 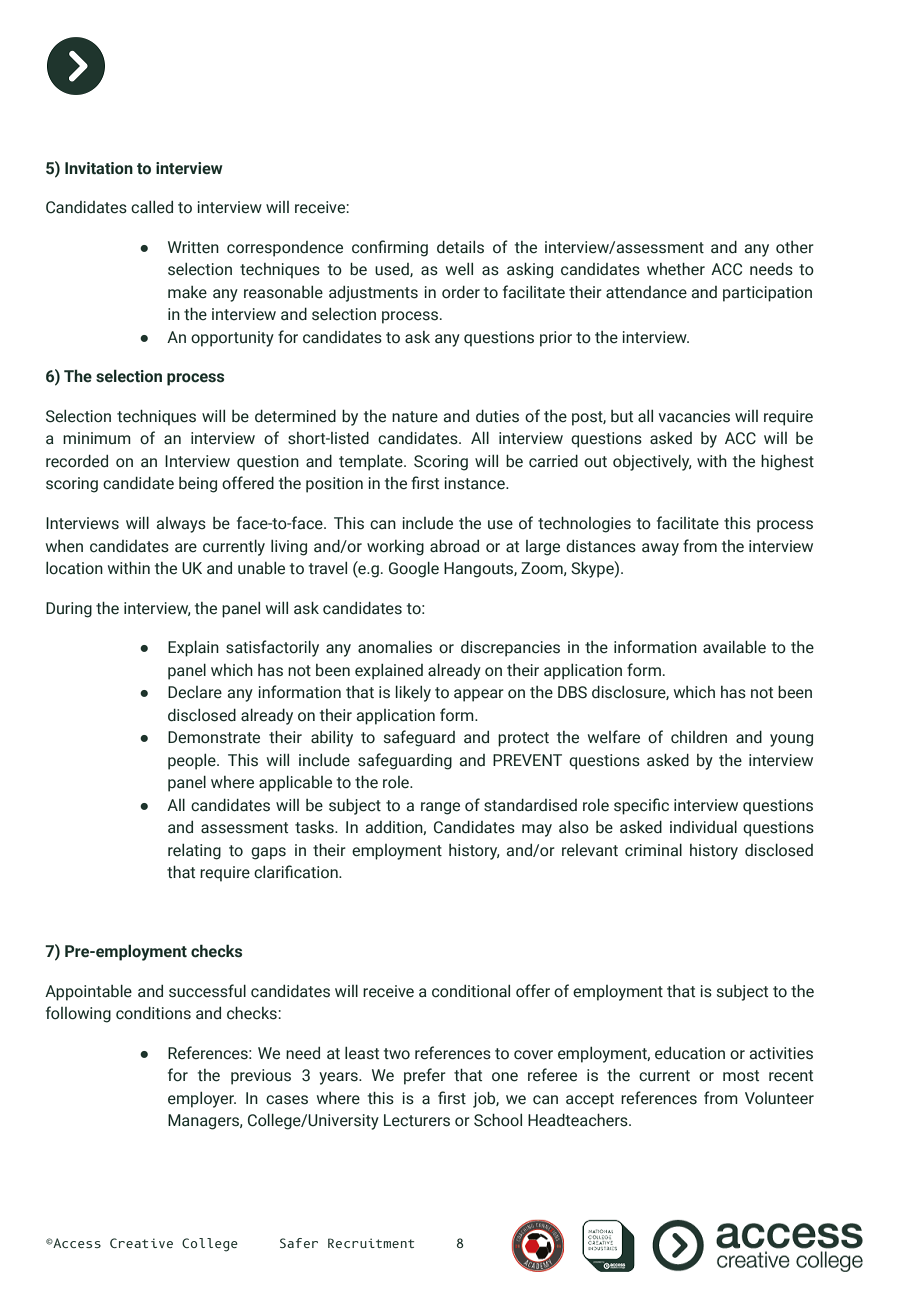 What do you see at coordinates (371, 1243) in the screenshot?
I see `Recruitment` at bounding box center [371, 1243].
